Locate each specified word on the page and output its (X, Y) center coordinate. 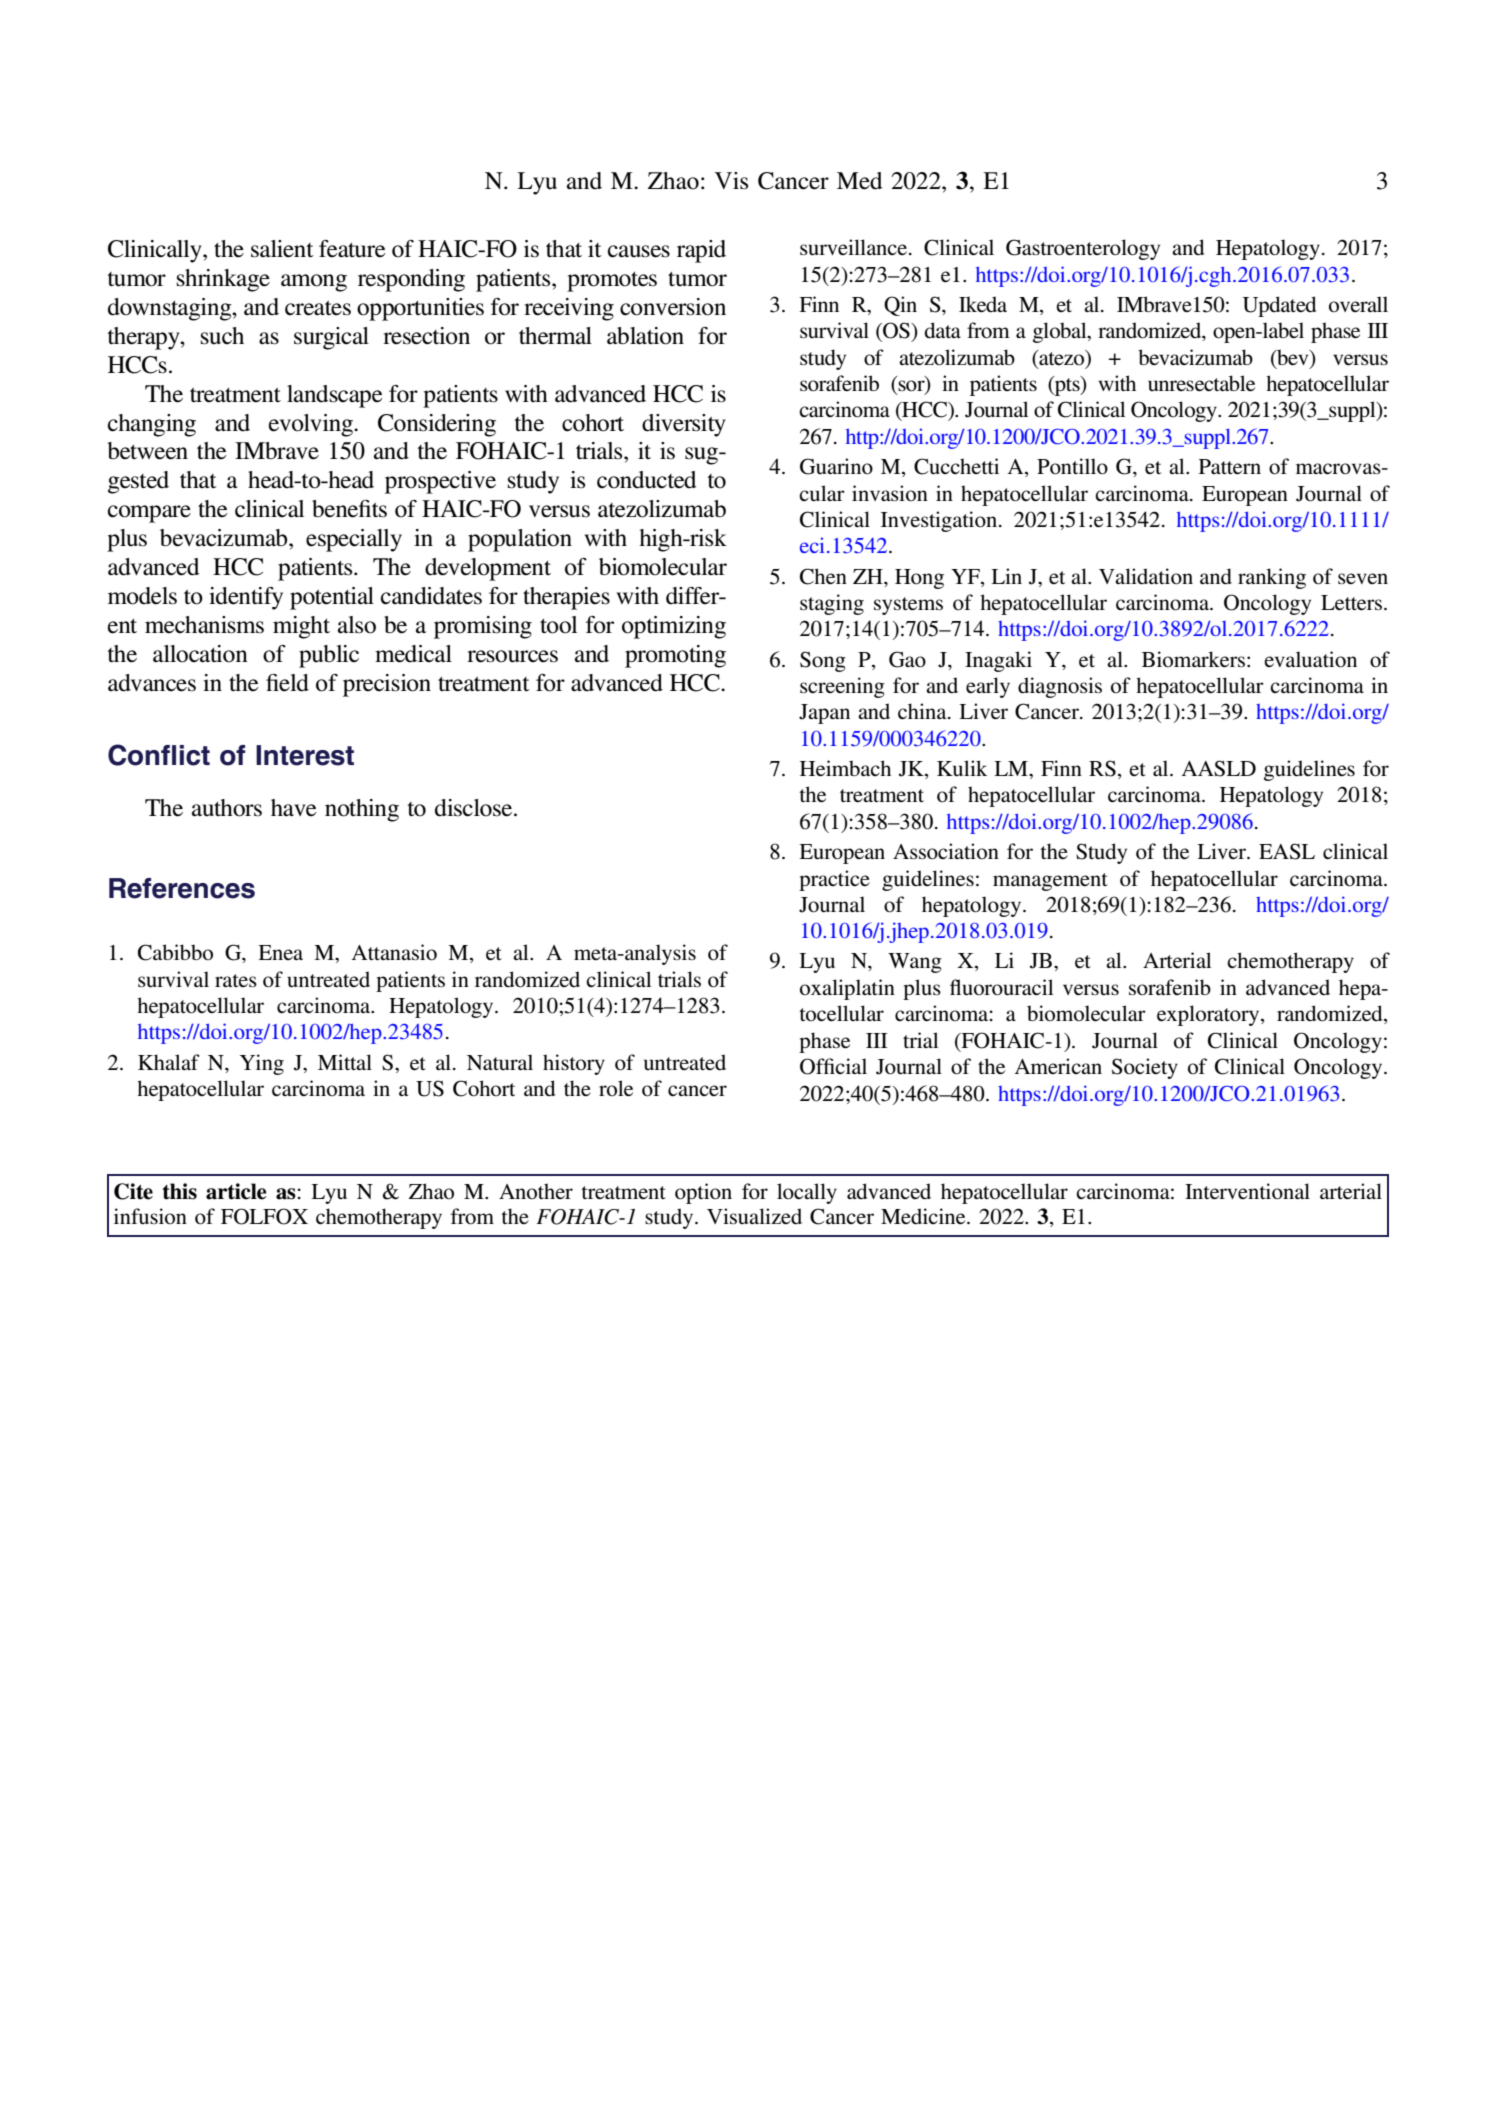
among (314, 283)
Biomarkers (1193, 659)
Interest (305, 755)
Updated (1279, 306)
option (703, 1193)
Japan (824, 714)
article (236, 1191)
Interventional (1247, 1191)
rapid (701, 251)
